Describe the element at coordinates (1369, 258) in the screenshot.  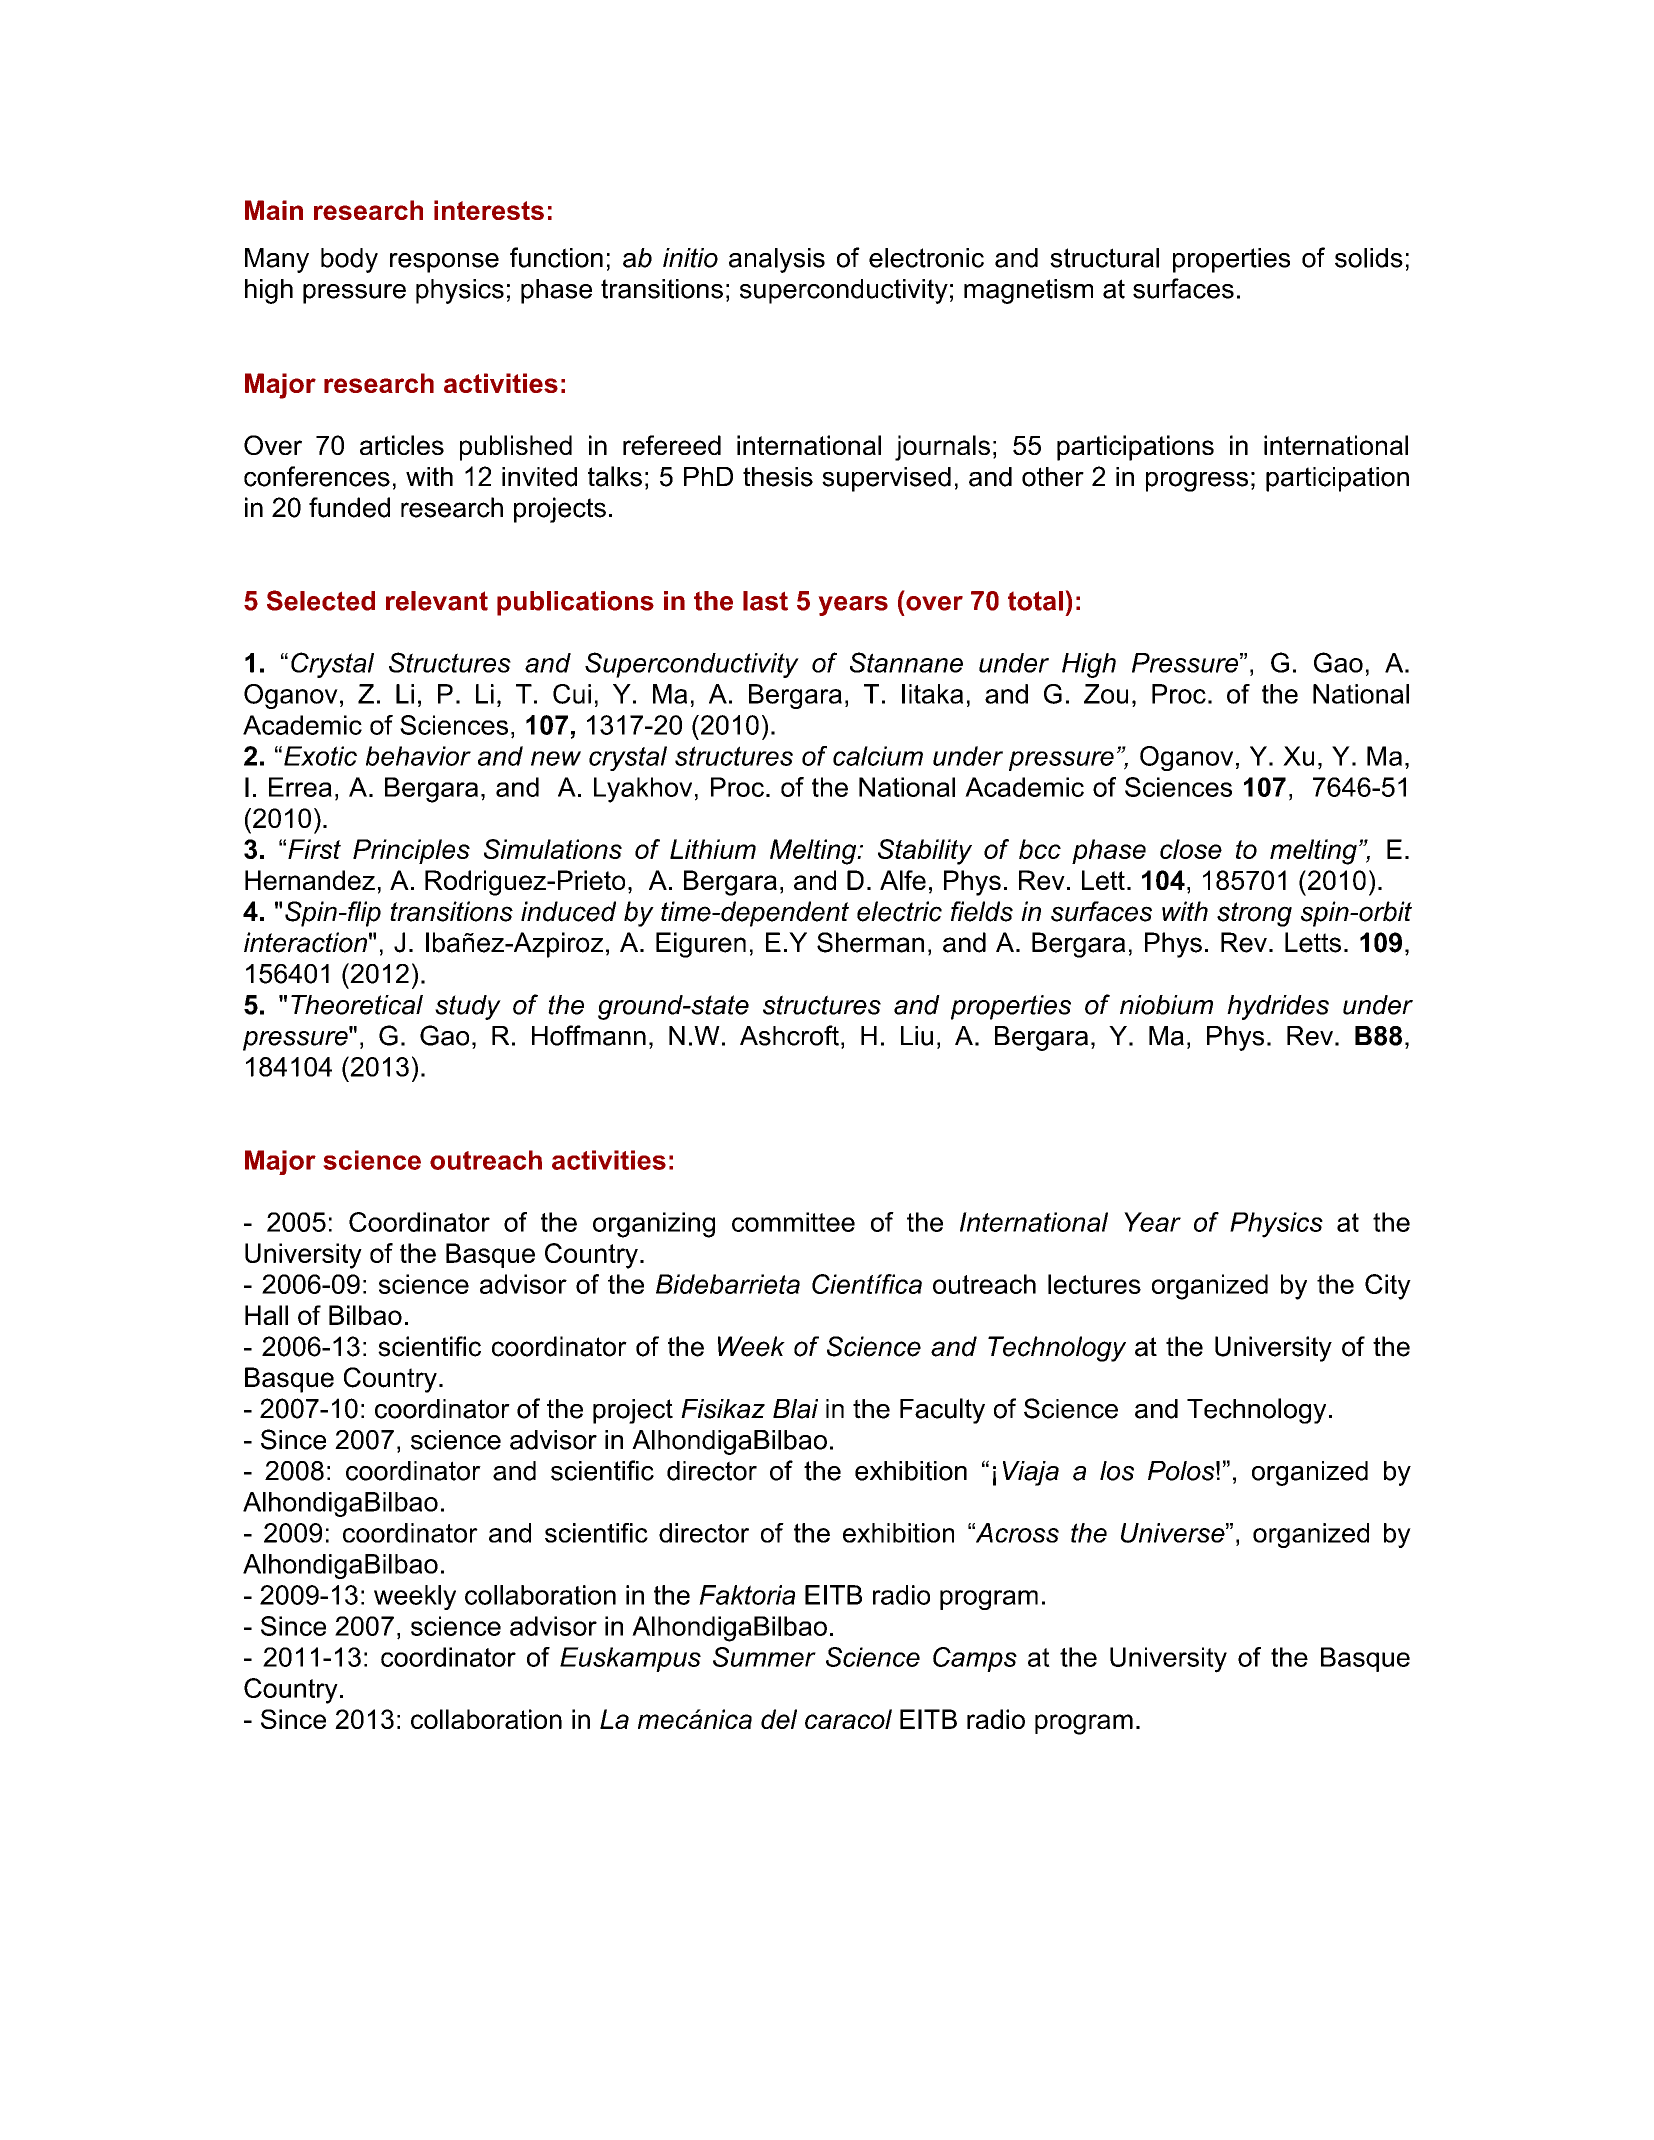
I see `solids` at that location.
